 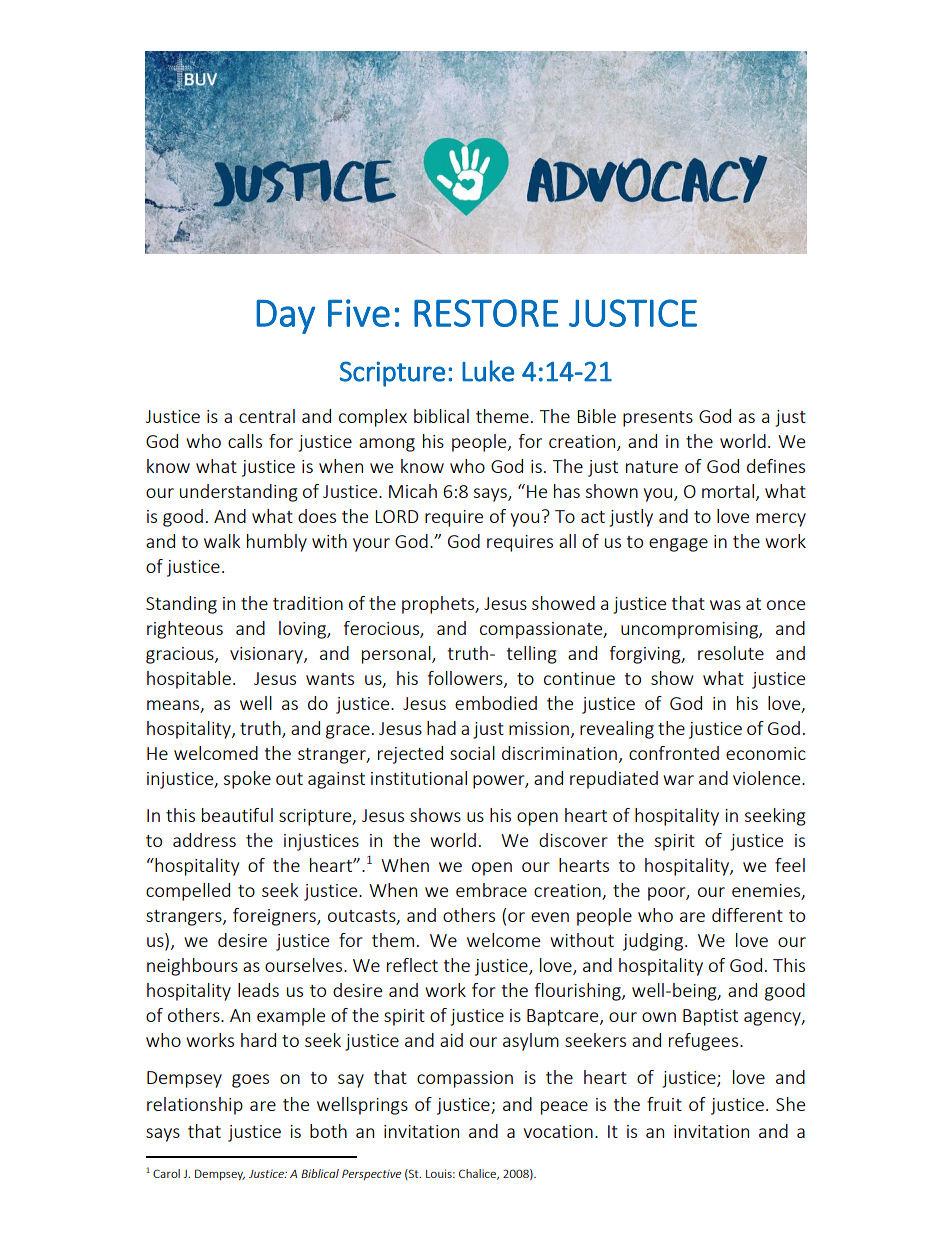 I want to click on fruit, so click(x=664, y=1104).
